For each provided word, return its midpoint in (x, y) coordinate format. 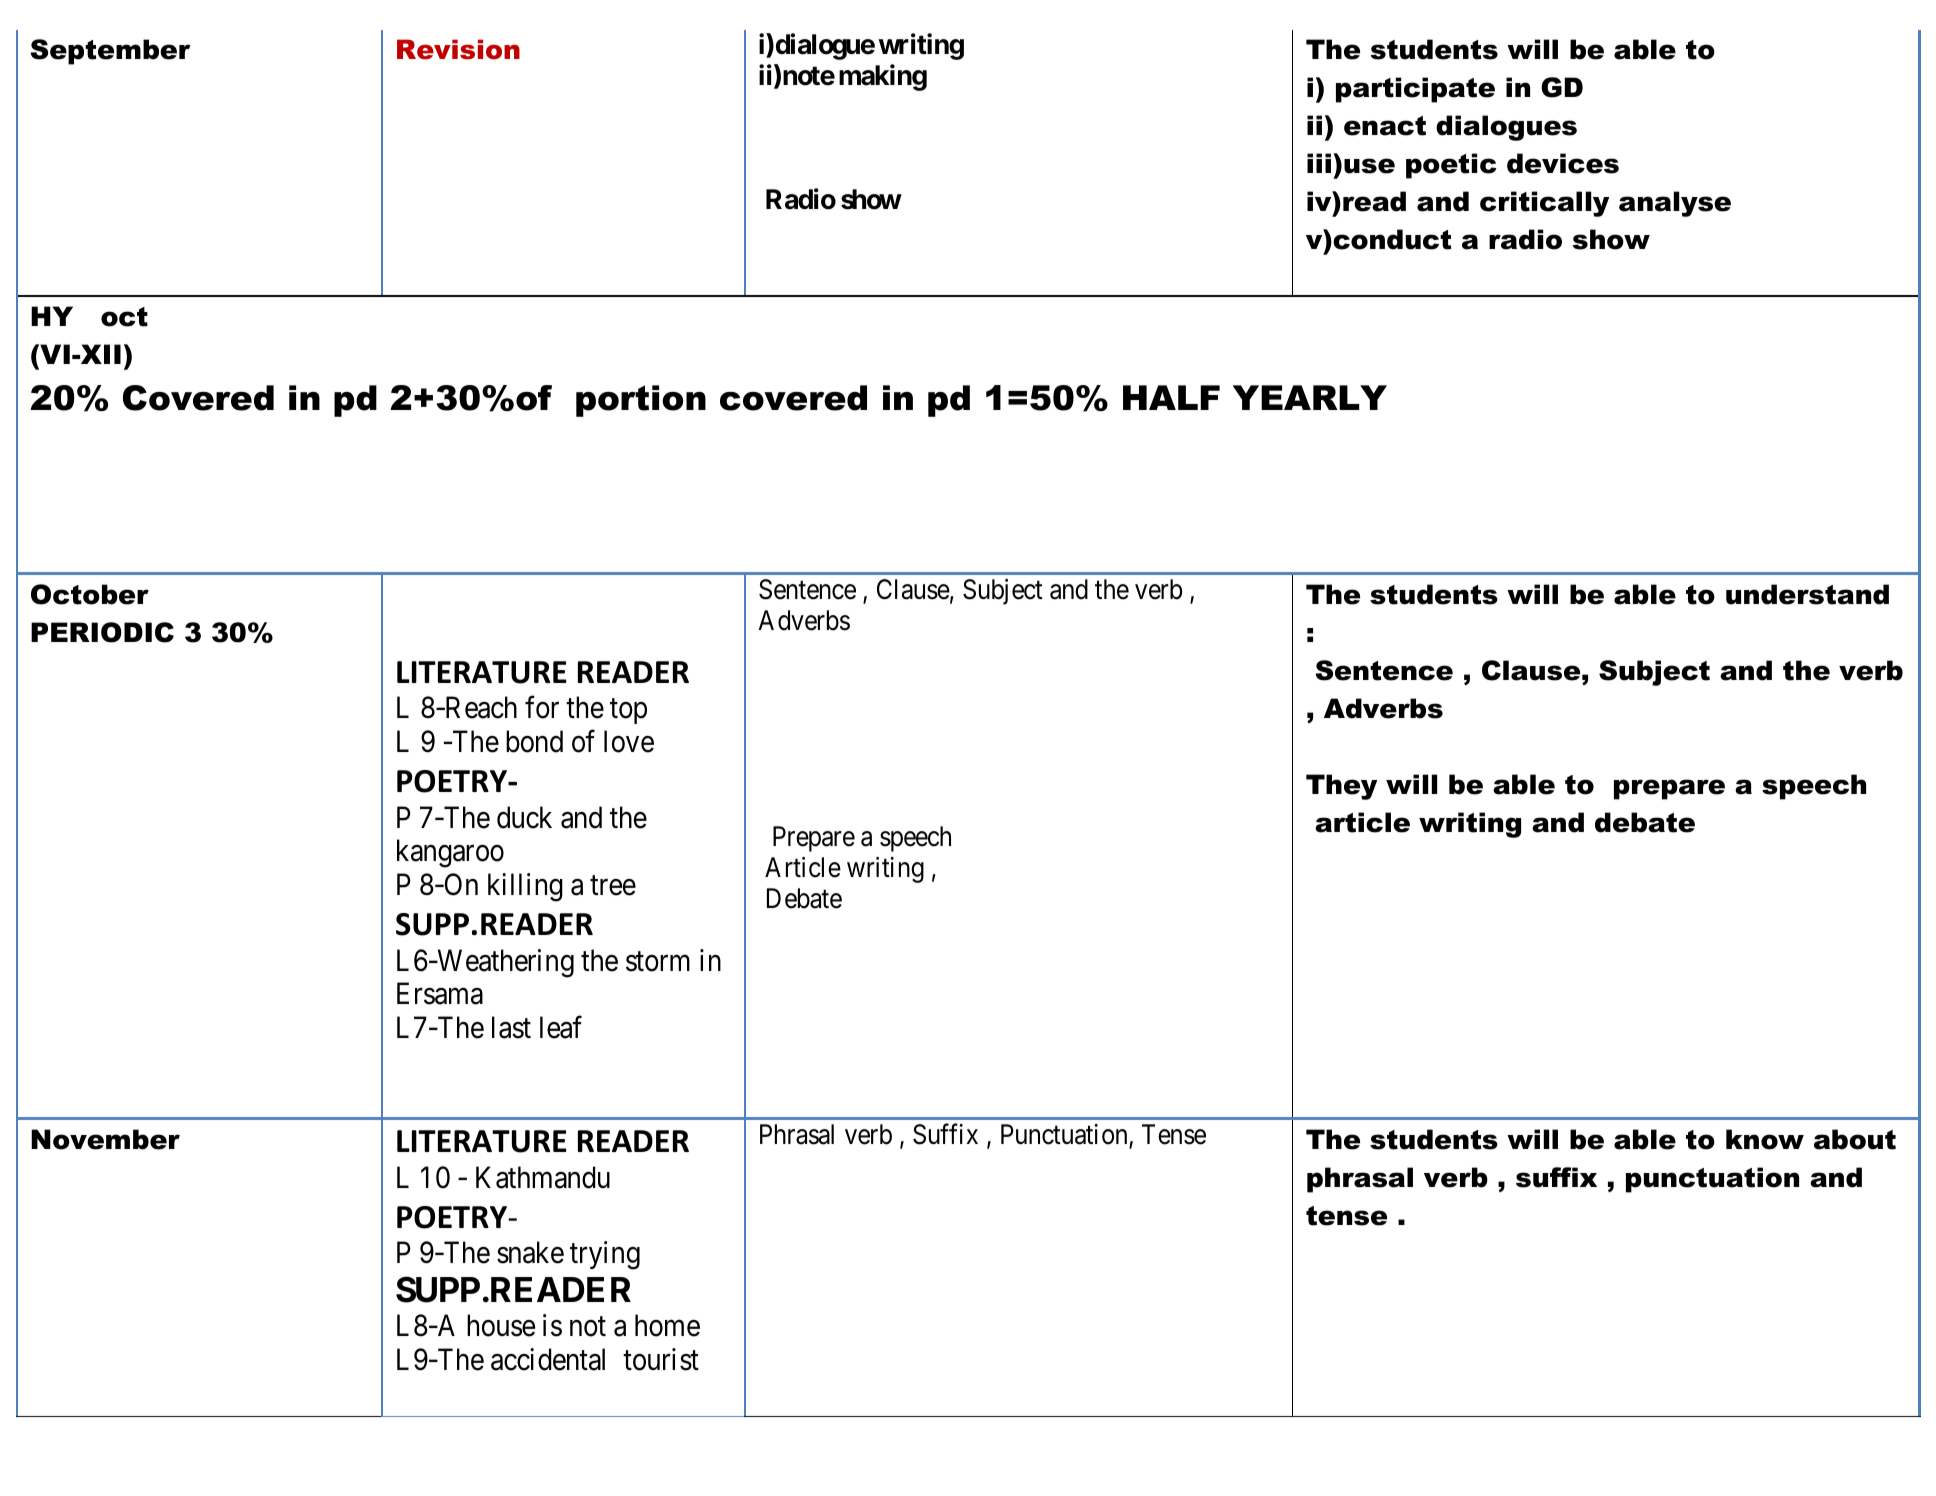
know (1765, 1139)
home (667, 1325)
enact (1385, 126)
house (501, 1325)
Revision (458, 49)
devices (1563, 163)
